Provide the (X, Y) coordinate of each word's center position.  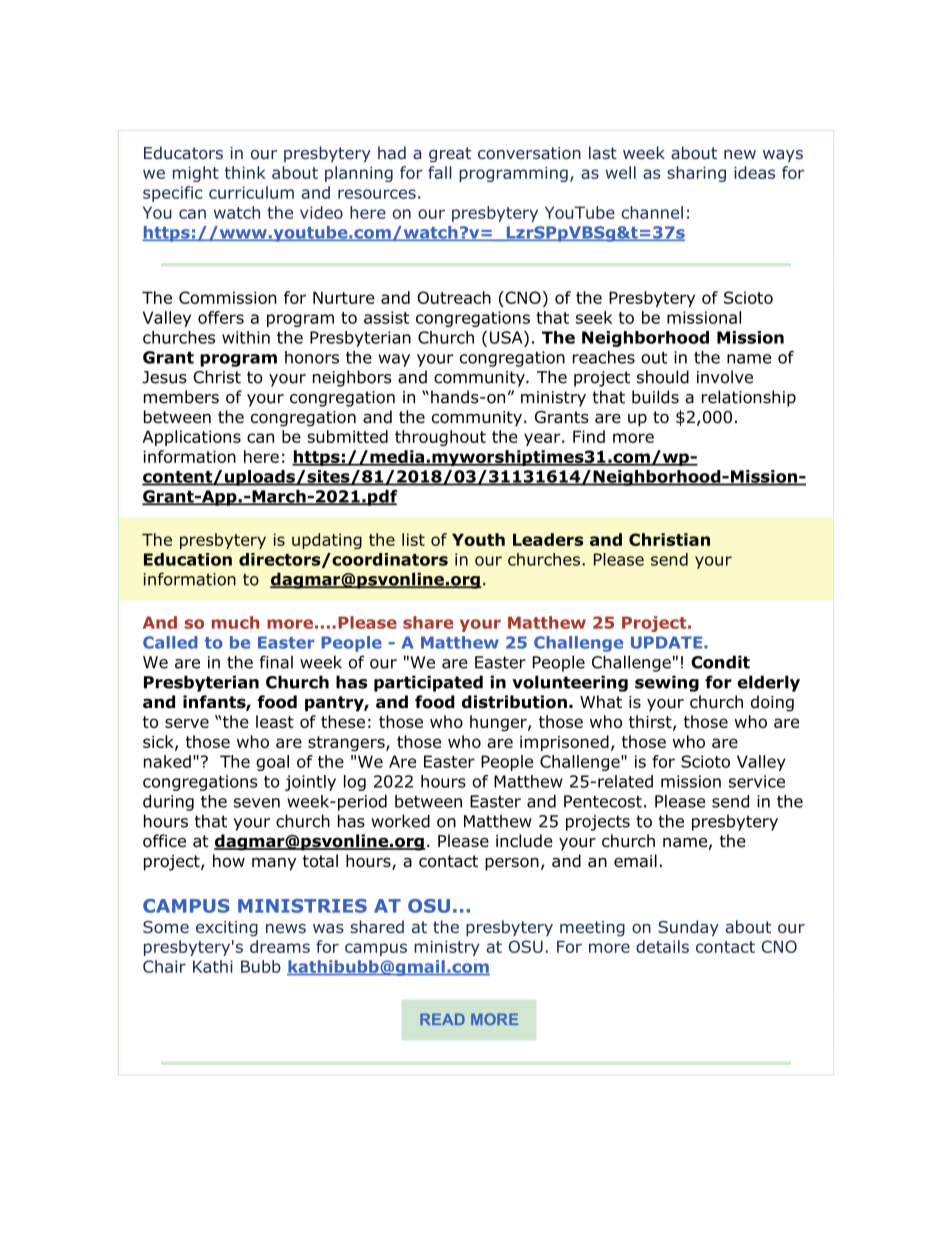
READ (442, 1019)
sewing (667, 683)
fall (440, 172)
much (236, 622)
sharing (696, 174)
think (245, 172)
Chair (164, 966)
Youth (478, 539)
